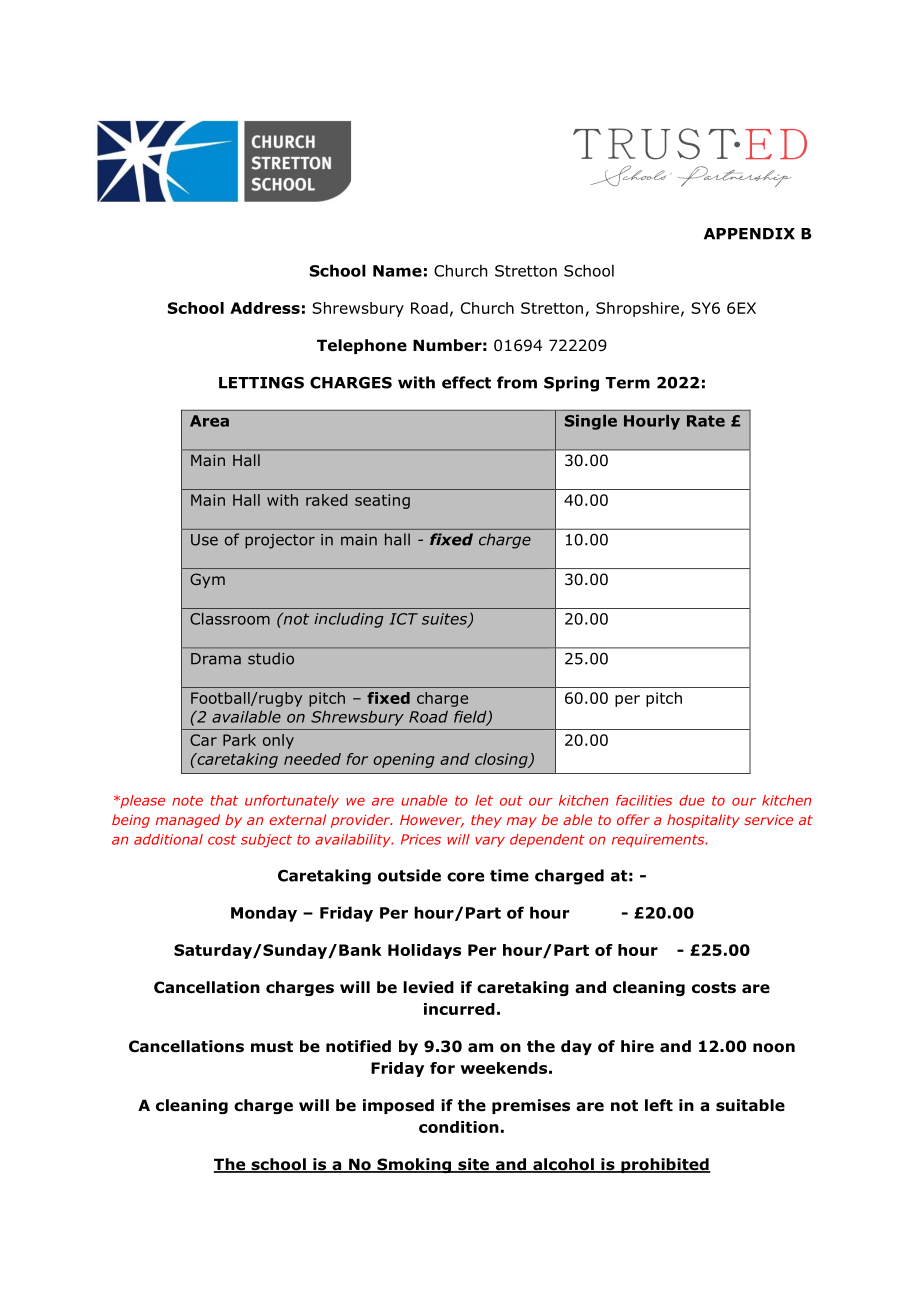 The image size is (924, 1308). Describe the element at coordinates (692, 800) in the screenshot. I see `due` at that location.
